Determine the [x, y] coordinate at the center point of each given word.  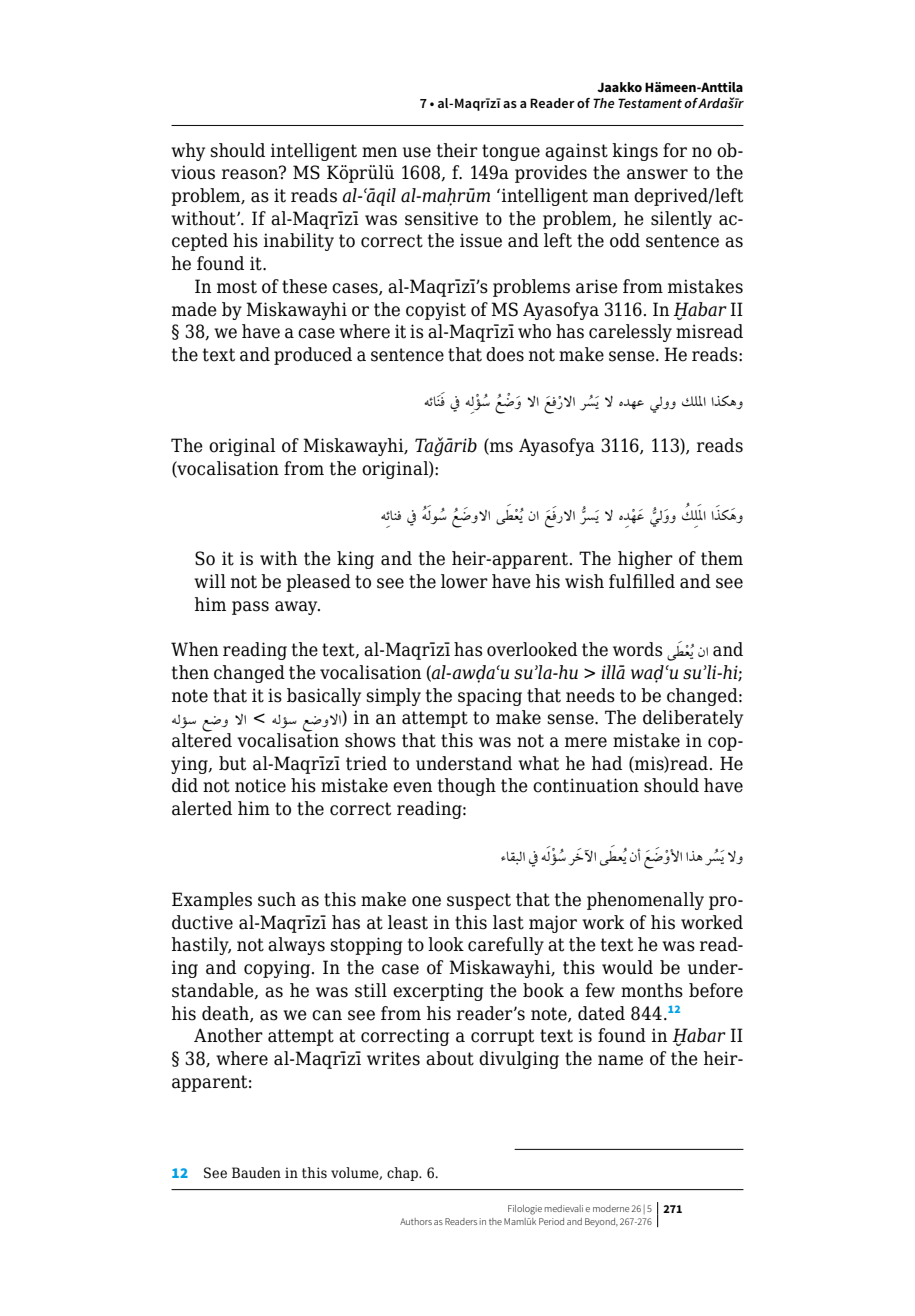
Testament [650, 103]
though [467, 787]
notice [260, 785]
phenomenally [645, 901]
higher [645, 560]
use [417, 152]
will [210, 581]
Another [228, 1035]
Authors [416, 1221]
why [188, 152]
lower [464, 581]
